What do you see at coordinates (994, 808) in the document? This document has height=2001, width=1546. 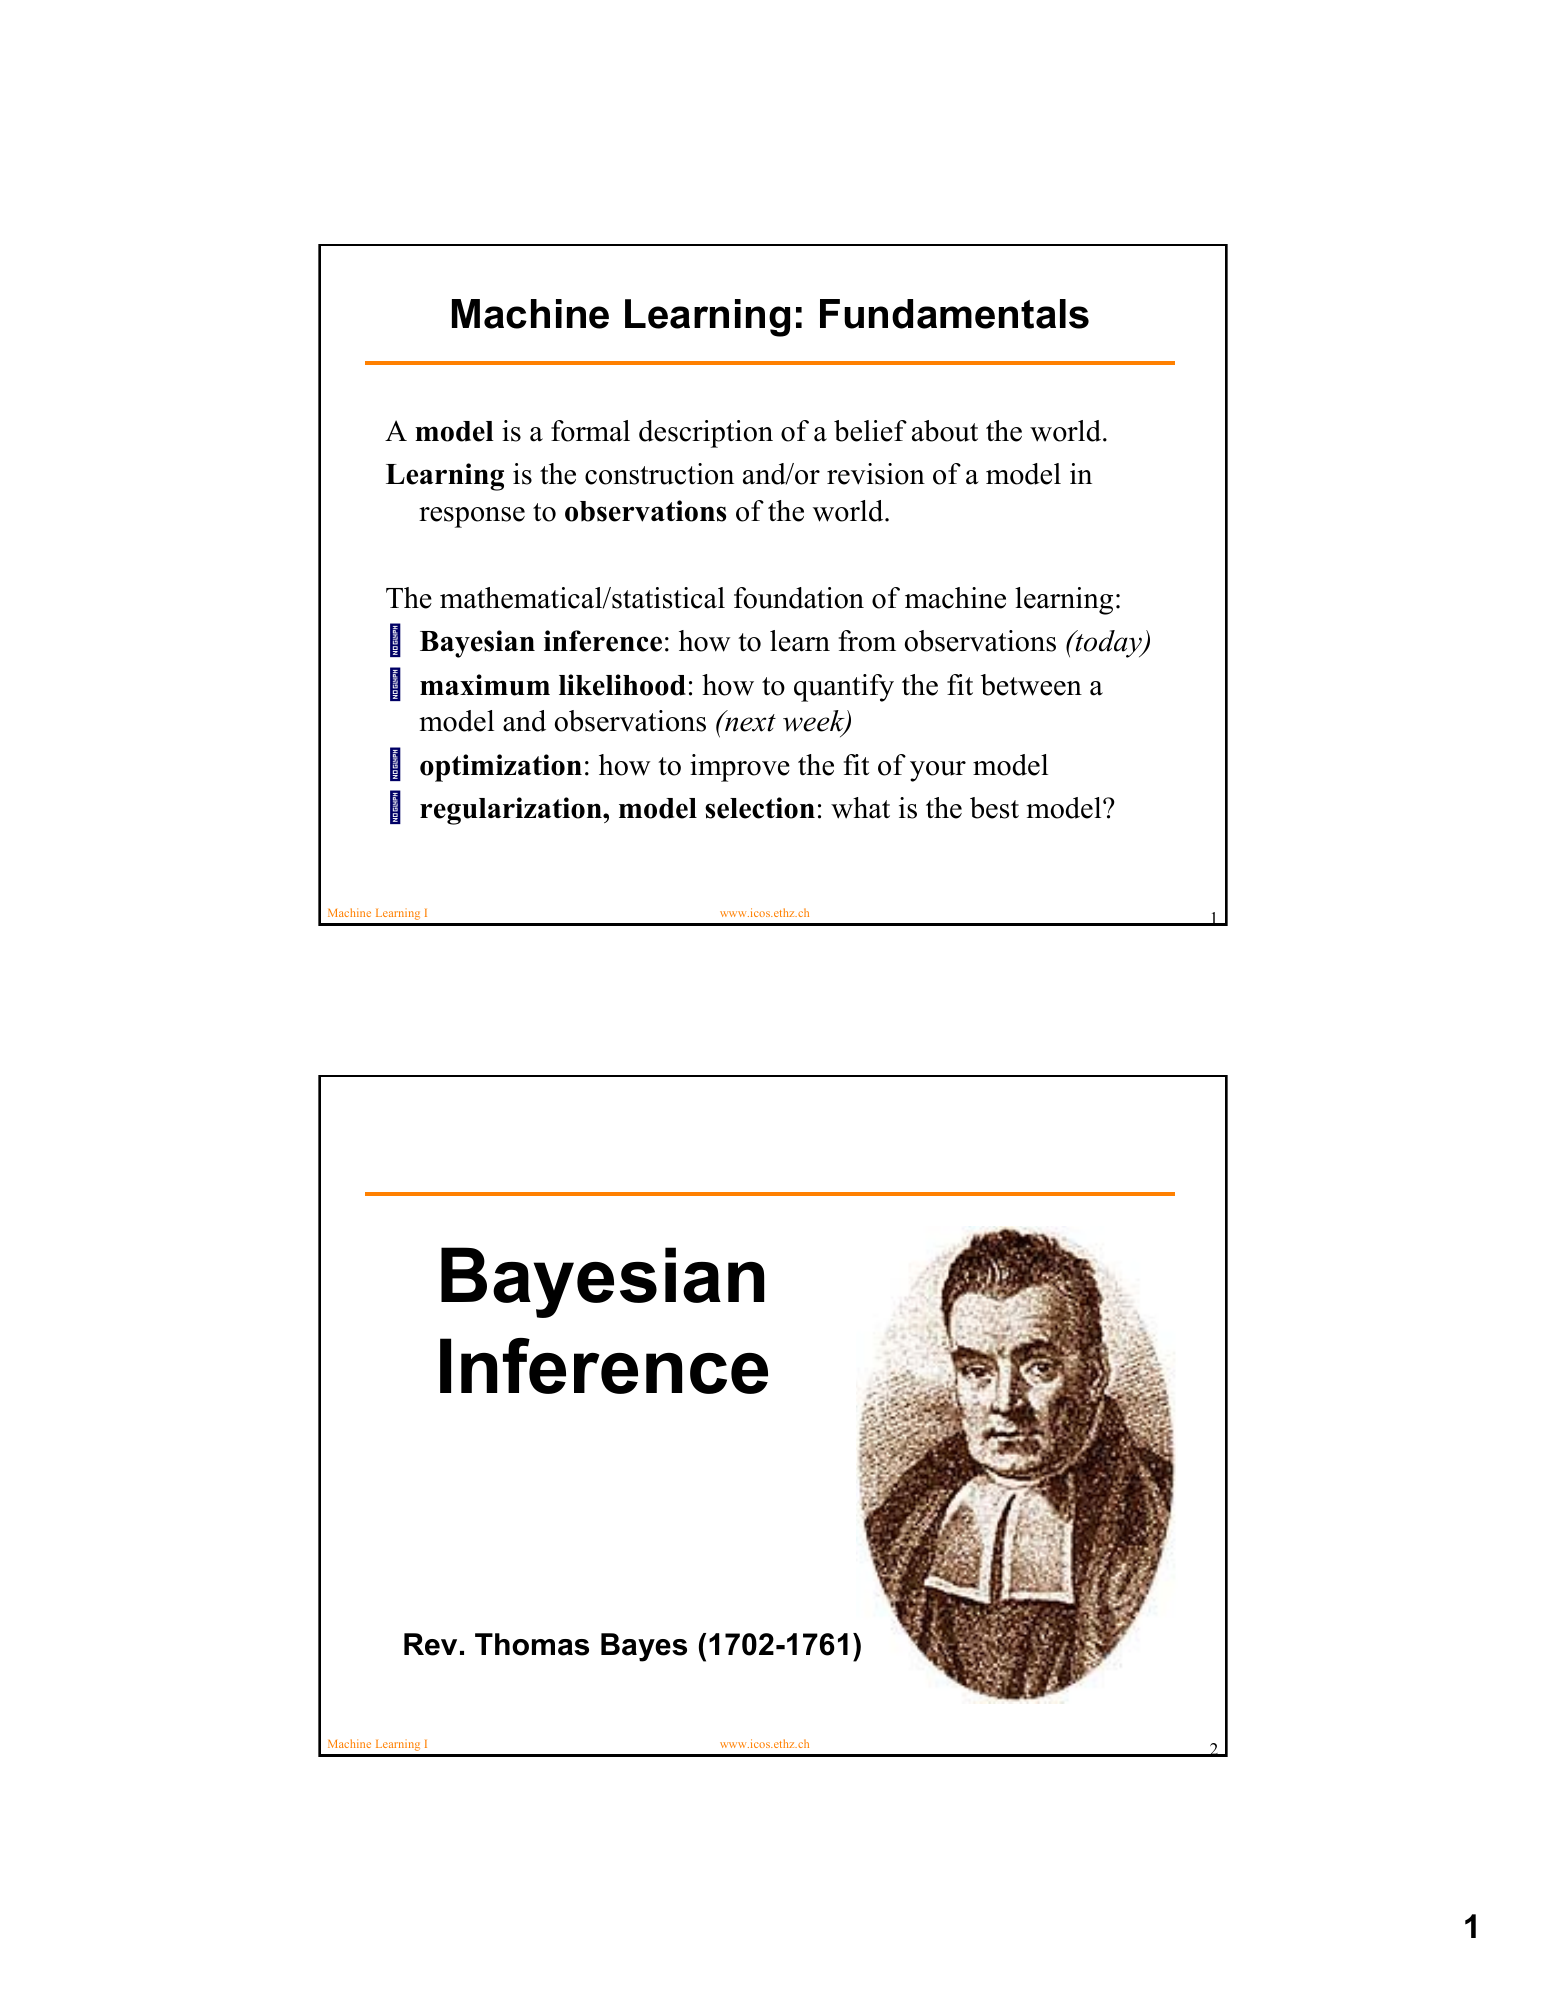 I see `best` at bounding box center [994, 808].
